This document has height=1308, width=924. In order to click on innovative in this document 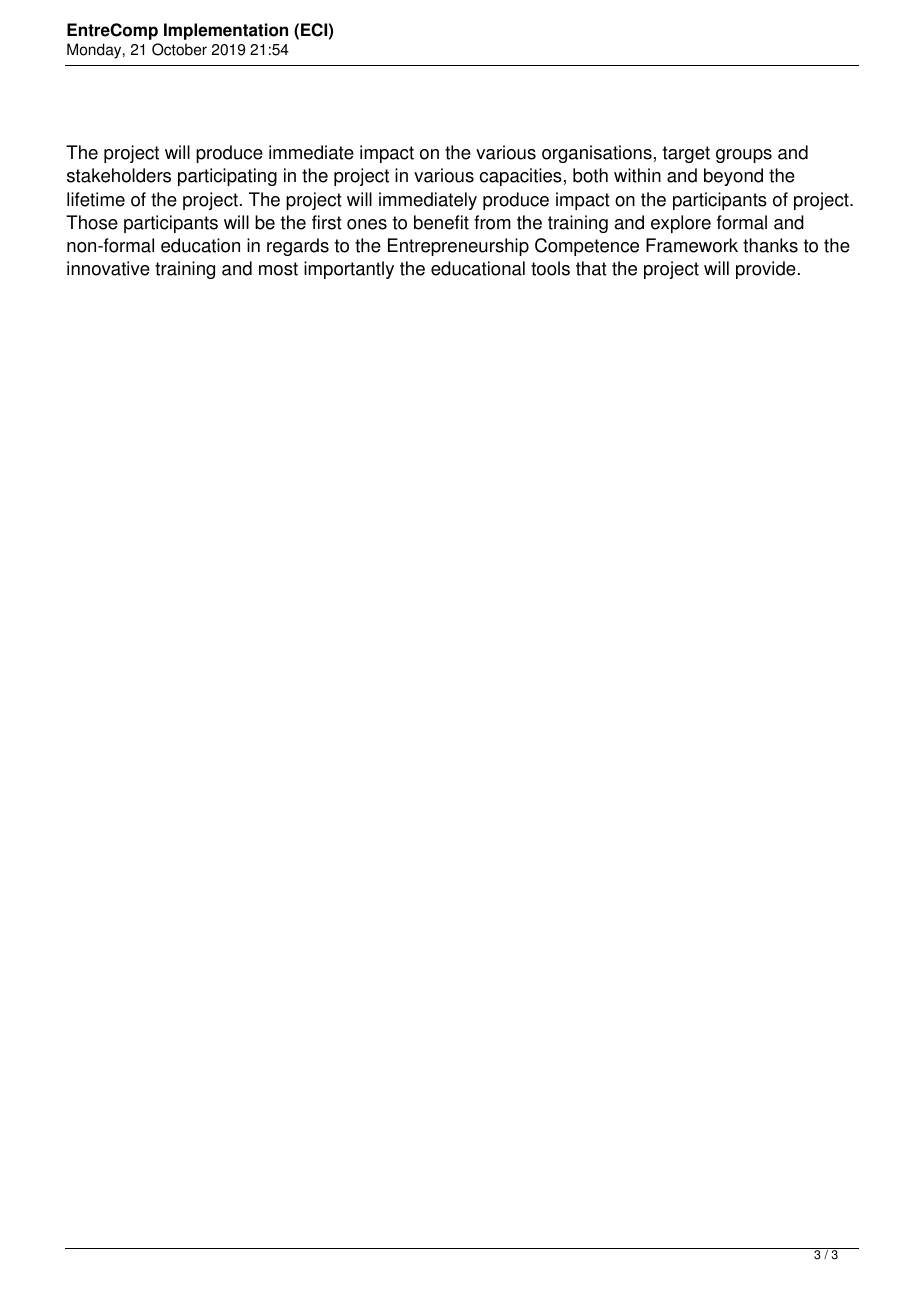, I will do `click(108, 268)`.
